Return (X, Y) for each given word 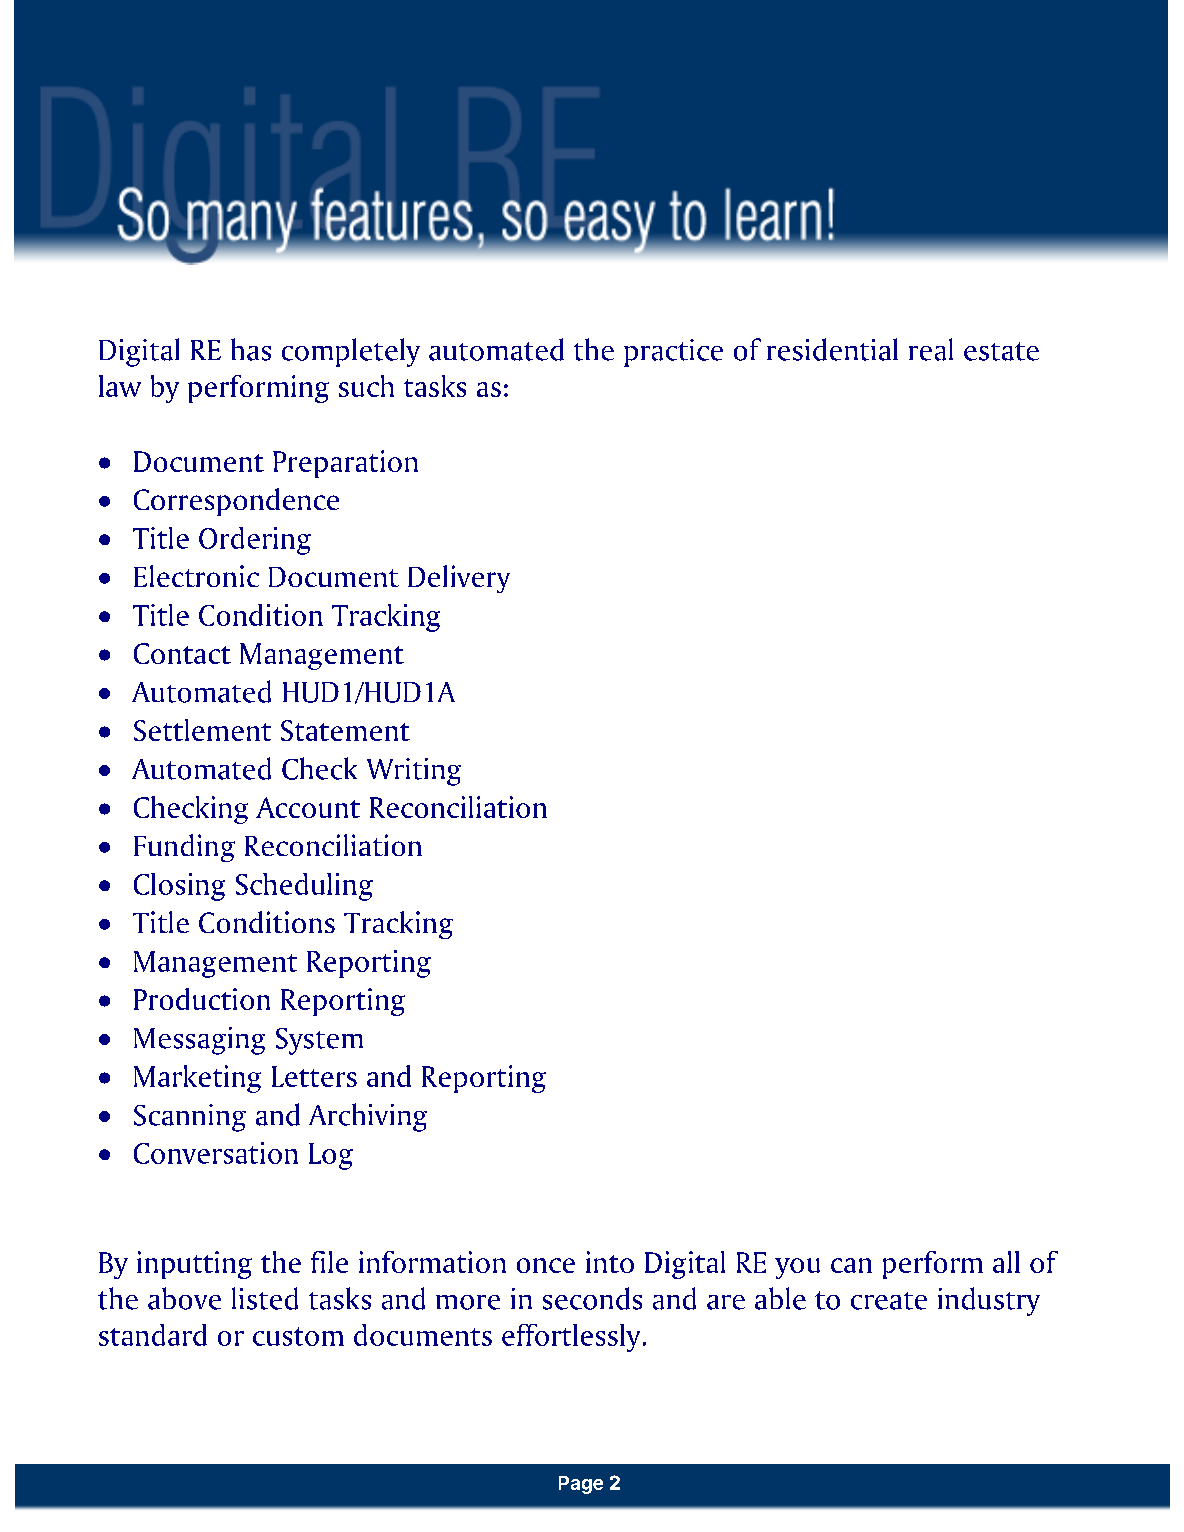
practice (673, 353)
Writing (414, 772)
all (1006, 1262)
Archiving (368, 1117)
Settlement (202, 730)
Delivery (459, 579)
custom (298, 1336)
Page (581, 1485)
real (931, 349)
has (251, 349)
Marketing (197, 1079)
